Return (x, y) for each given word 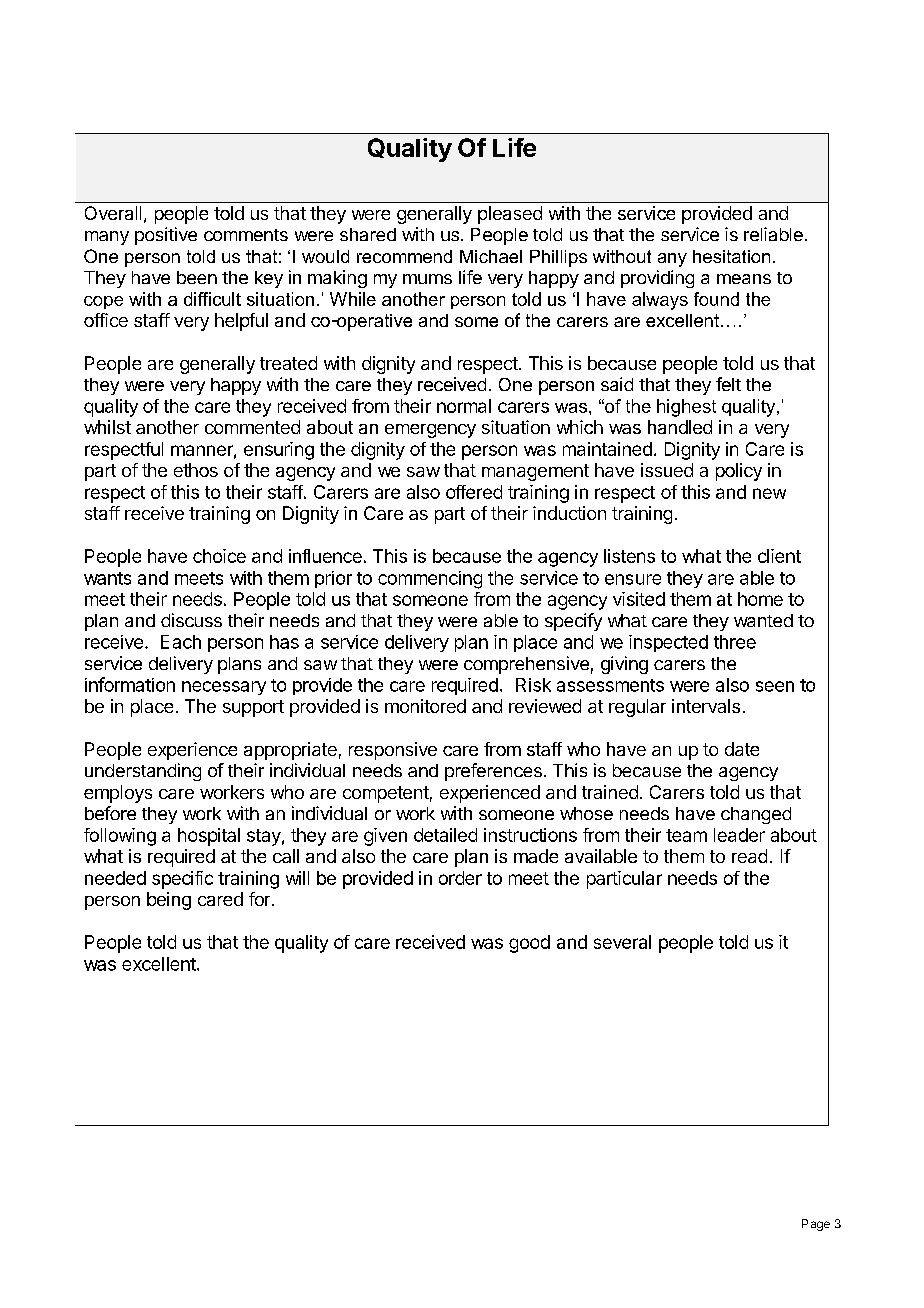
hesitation (731, 256)
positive (166, 236)
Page (816, 1225)
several (622, 942)
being (169, 901)
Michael (491, 256)
